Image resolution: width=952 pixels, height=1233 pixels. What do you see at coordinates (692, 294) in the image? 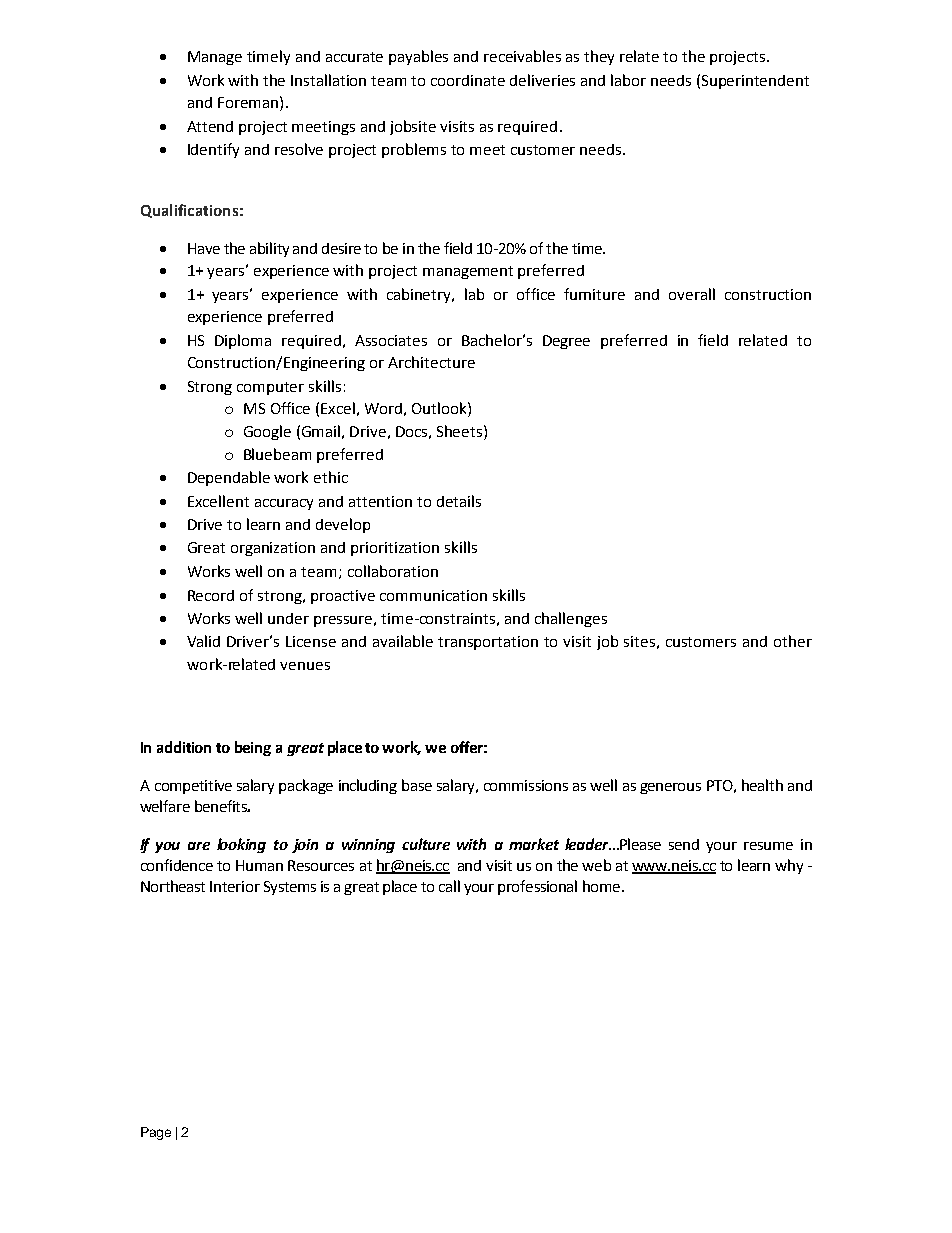
I see `overall` at bounding box center [692, 294].
